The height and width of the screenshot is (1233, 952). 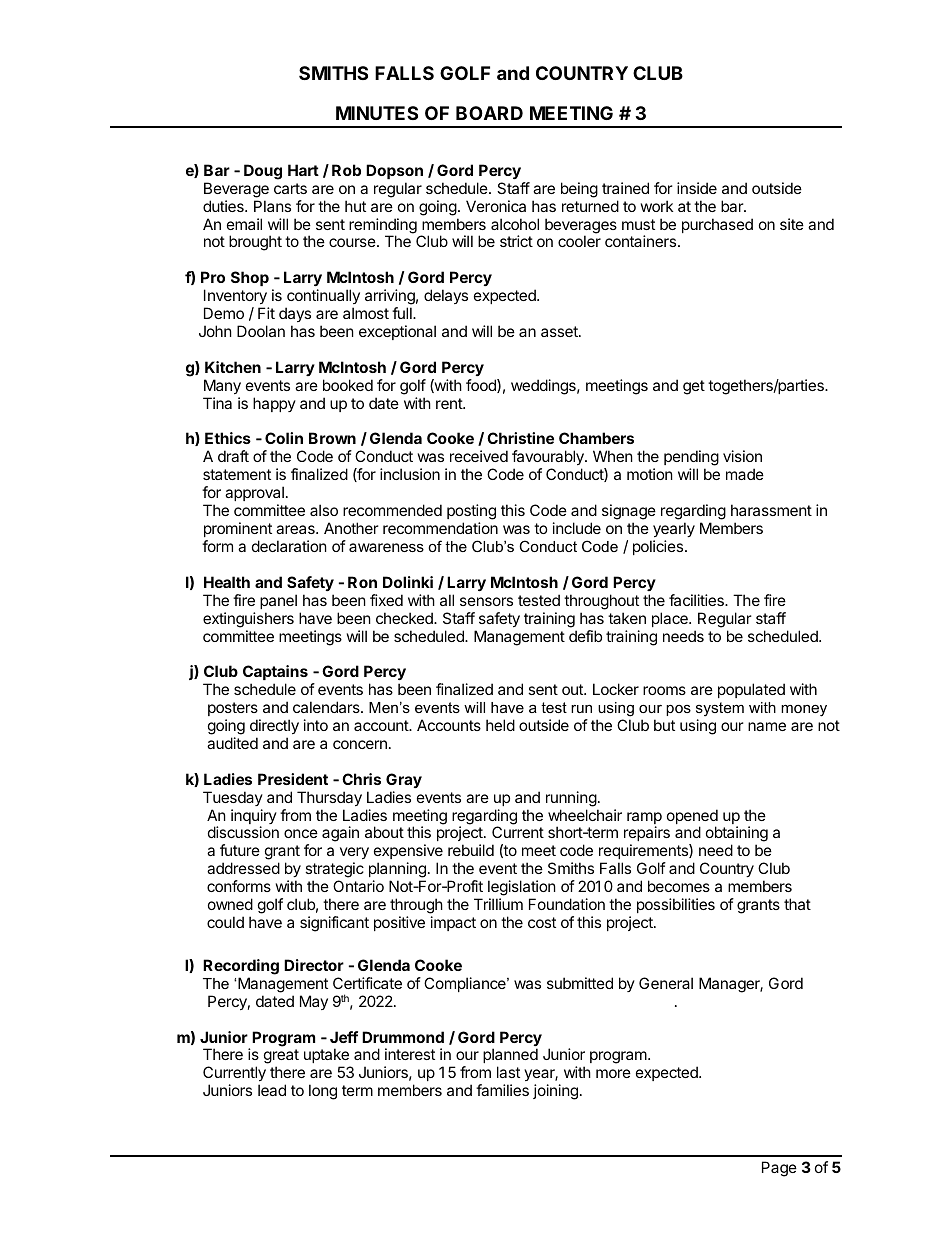 I want to click on obtaining, so click(x=737, y=835).
